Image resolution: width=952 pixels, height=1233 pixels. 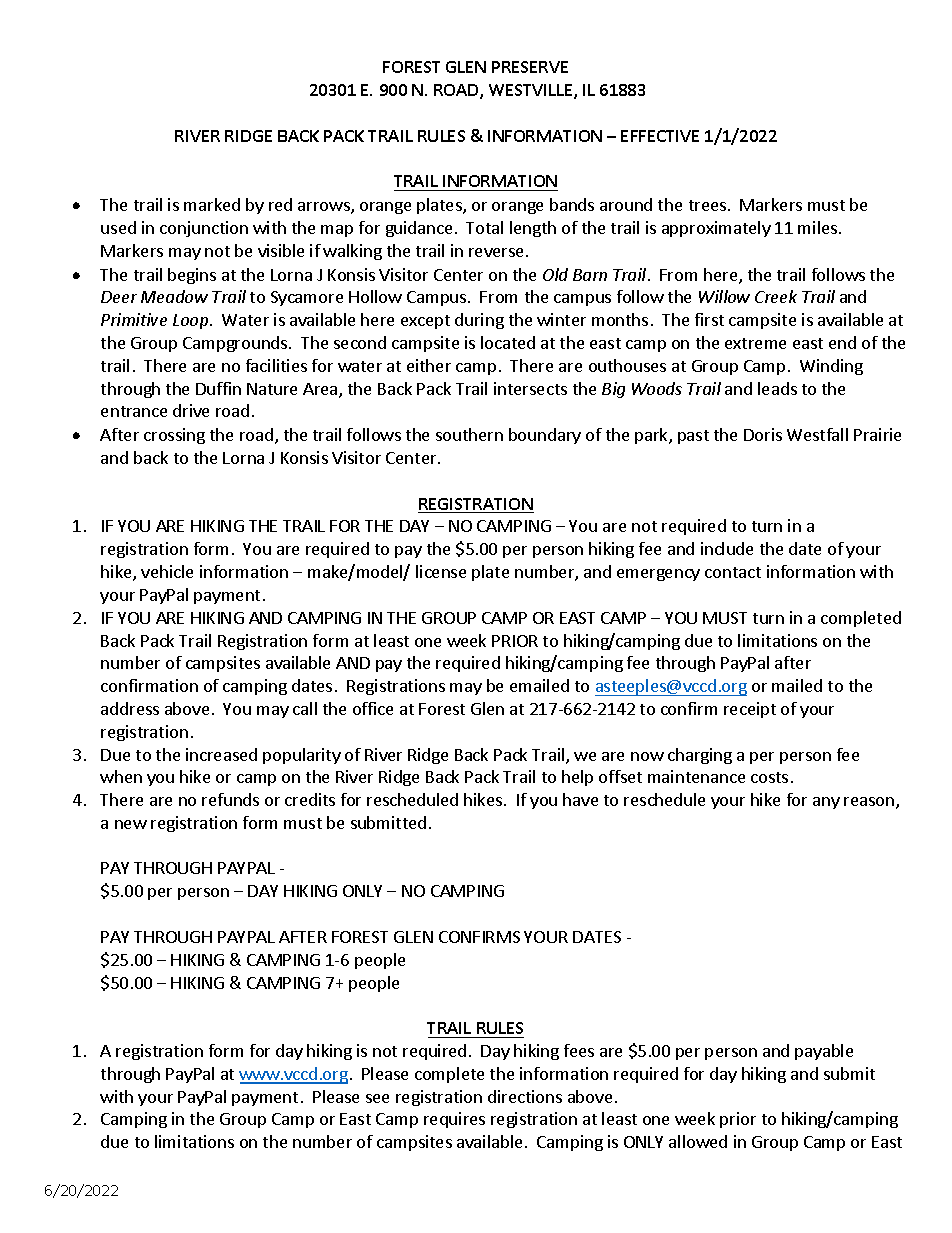 What do you see at coordinates (525, 1096) in the screenshot?
I see `directions` at bounding box center [525, 1096].
